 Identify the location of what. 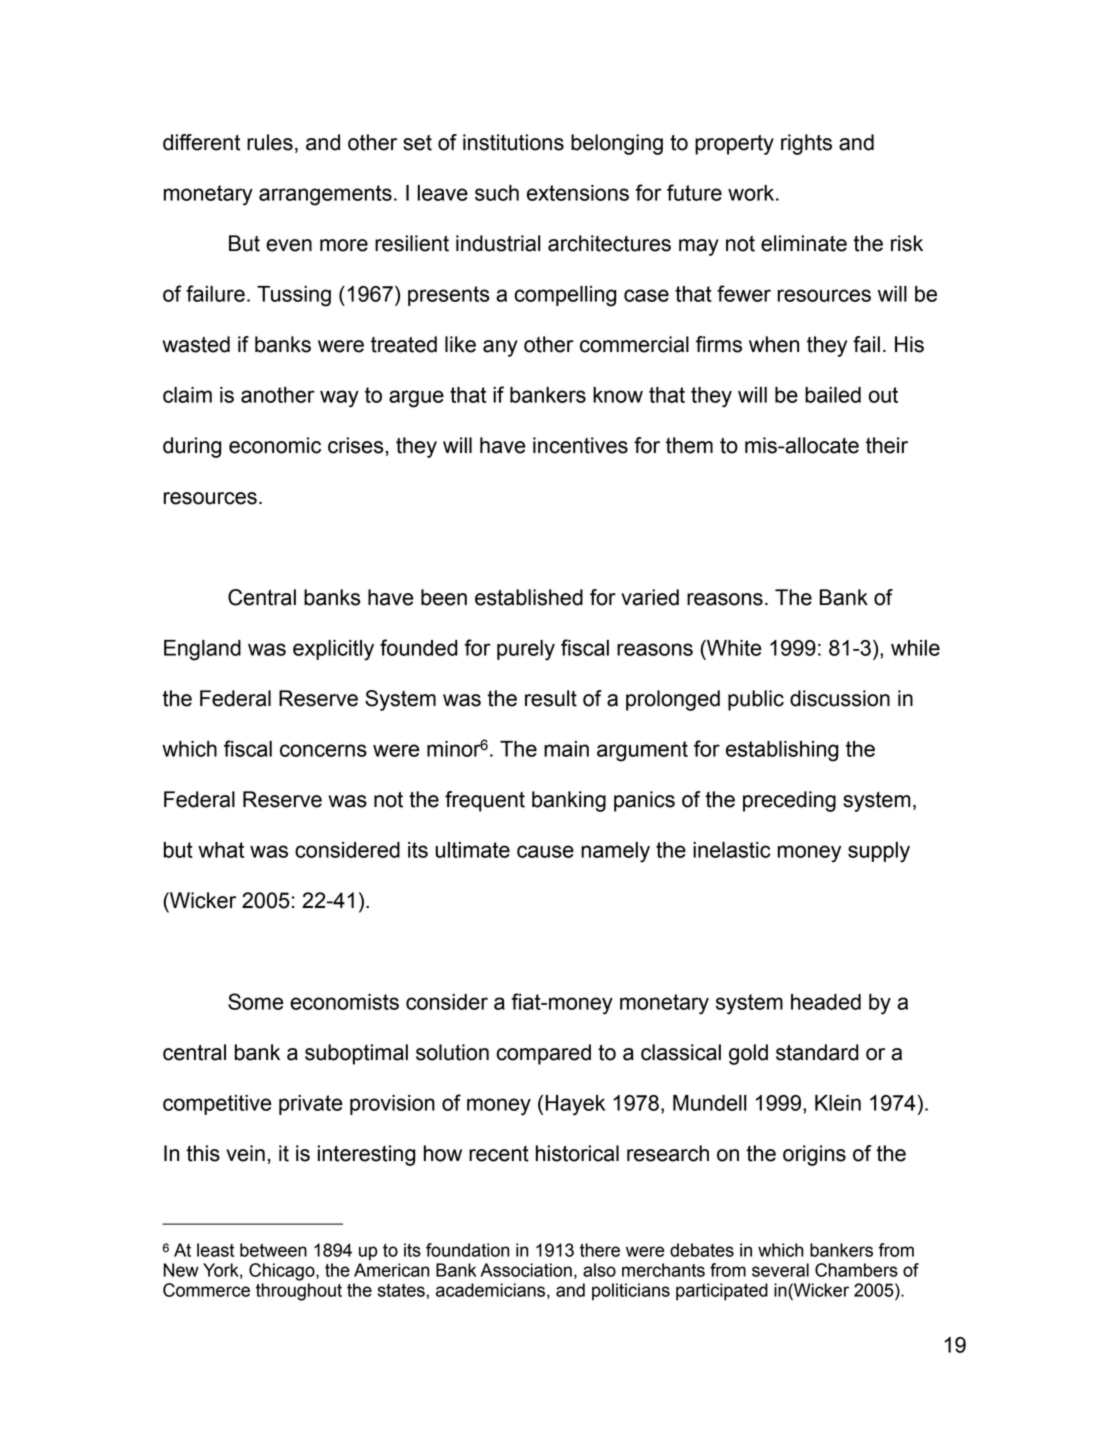
(221, 850).
